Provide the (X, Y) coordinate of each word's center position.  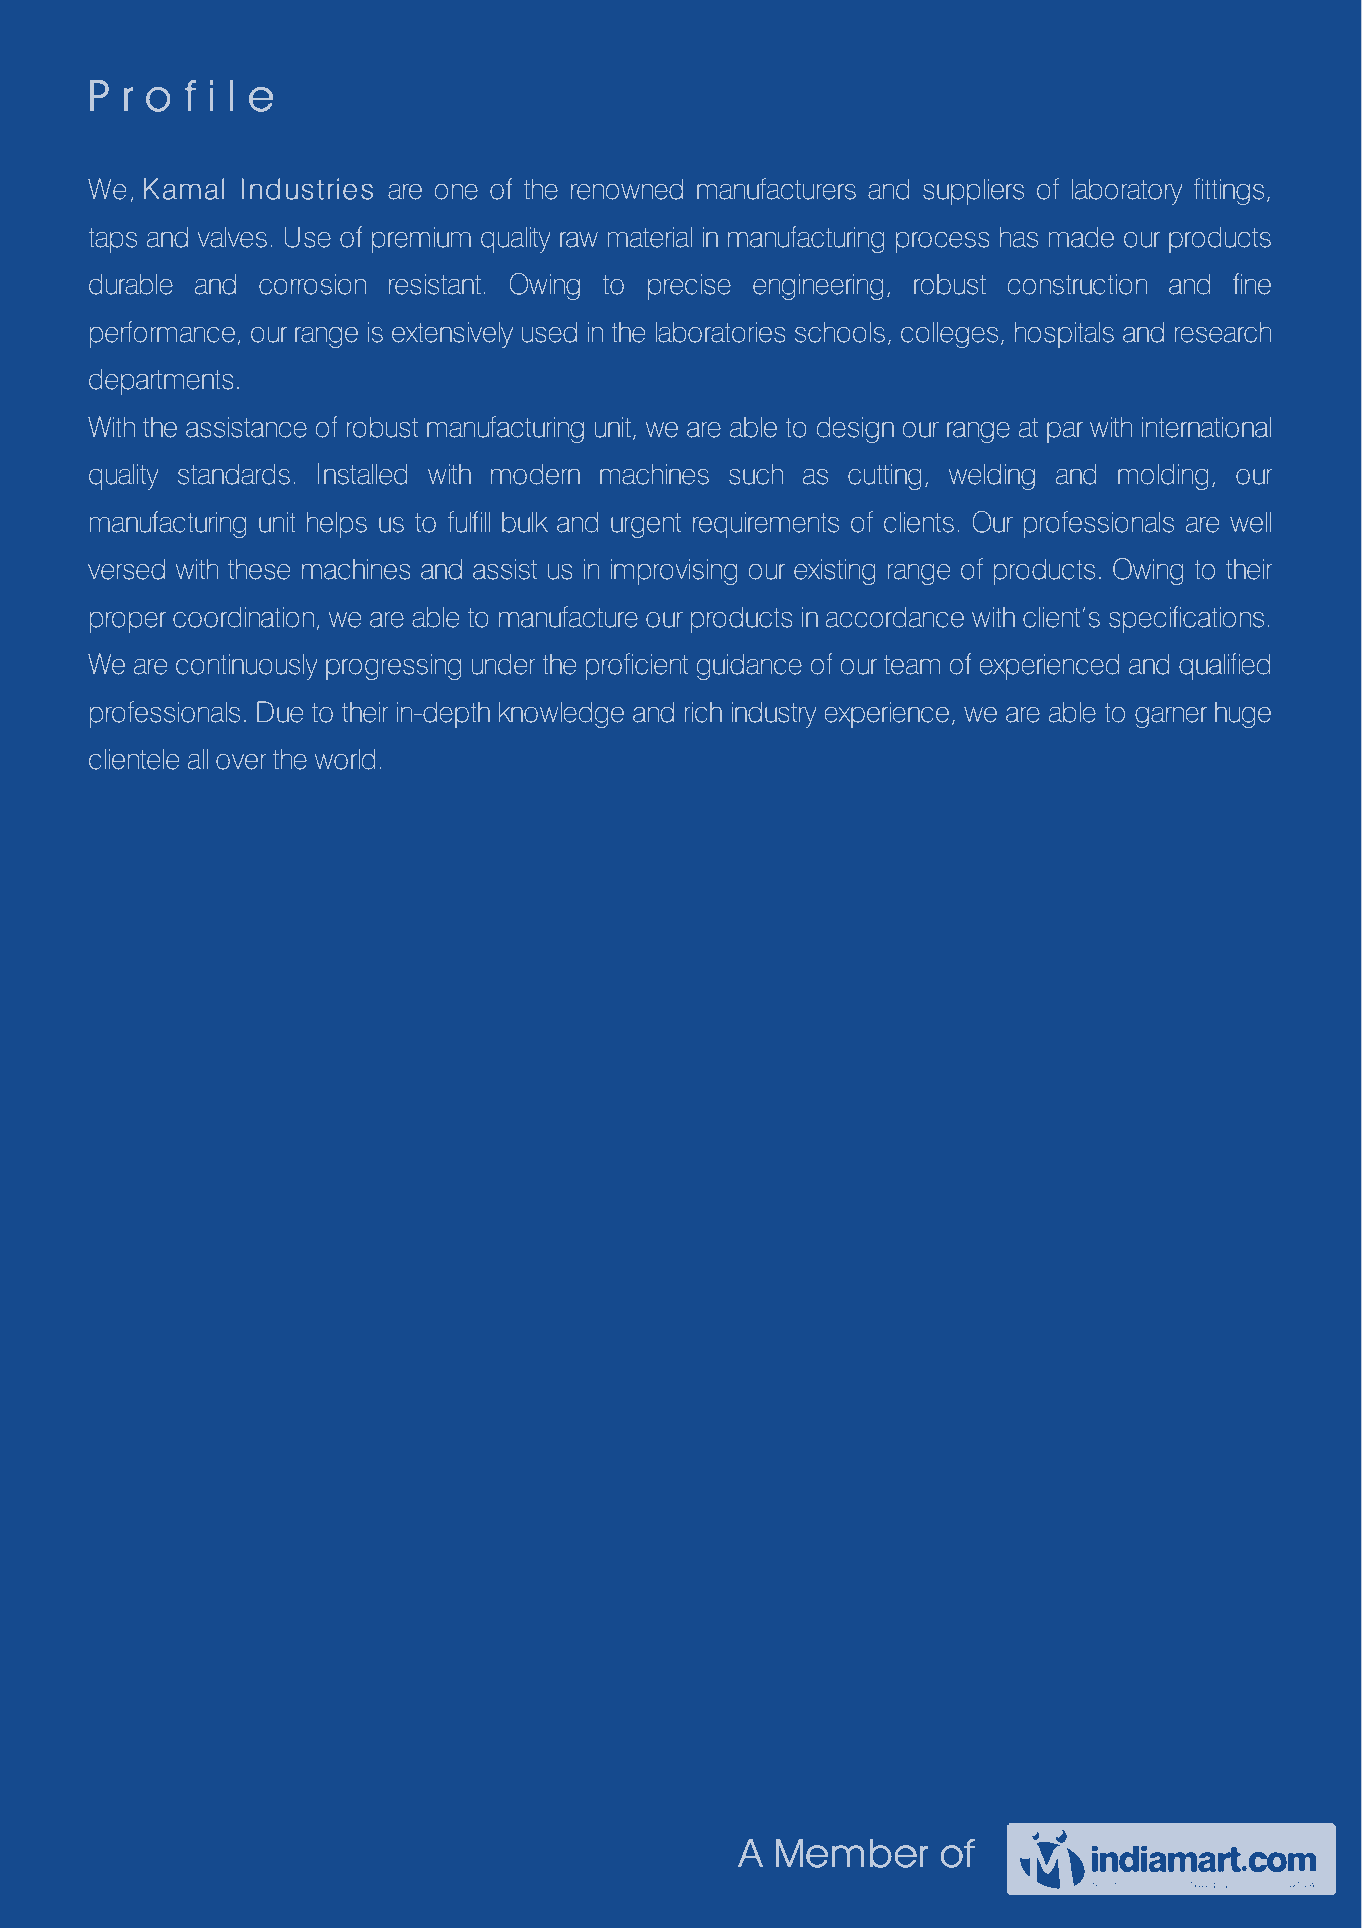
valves (232, 237)
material (650, 237)
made (1081, 237)
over (241, 762)
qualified (1224, 666)
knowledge (561, 714)
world (345, 759)
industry (774, 714)
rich (703, 712)
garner (1171, 717)
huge (1243, 715)
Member (851, 1853)
